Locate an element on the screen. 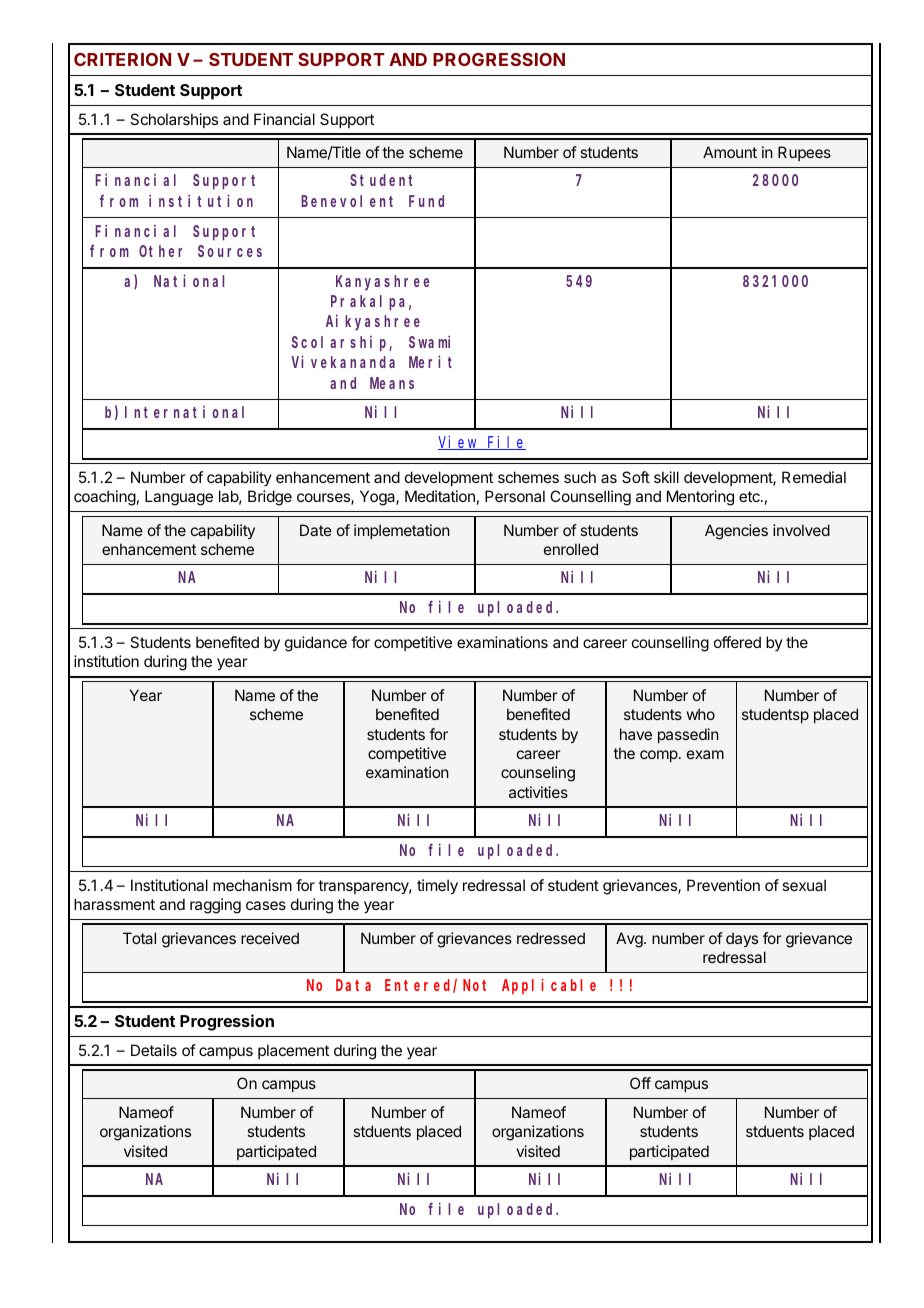  Applicable is located at coordinates (549, 986).
